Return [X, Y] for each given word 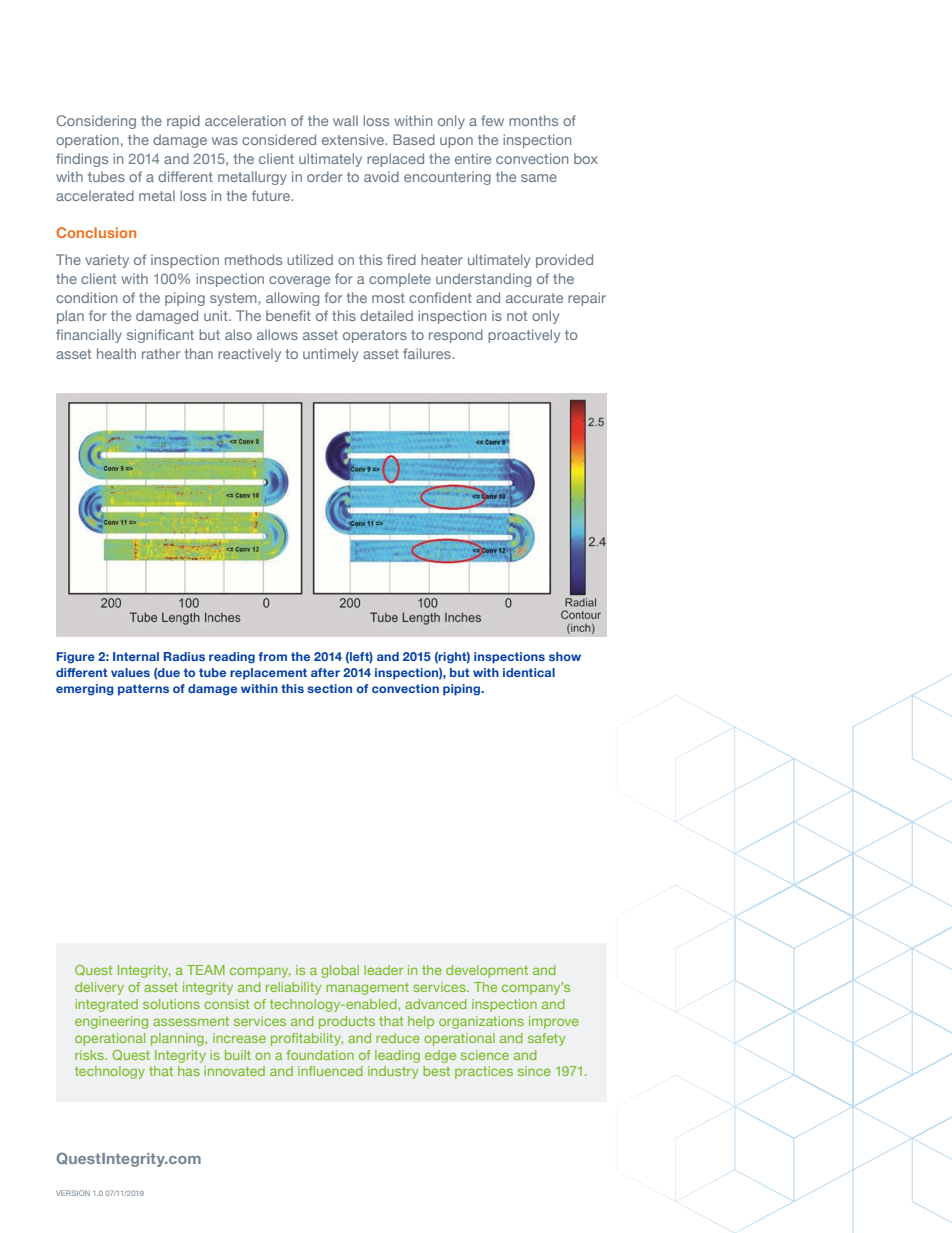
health [116, 353]
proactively [524, 336]
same [539, 178]
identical [529, 672]
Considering [96, 122]
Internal [136, 656]
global [340, 971]
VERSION [73, 1193]
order [325, 176]
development [487, 971]
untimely [330, 355]
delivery [99, 988]
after [325, 672]
